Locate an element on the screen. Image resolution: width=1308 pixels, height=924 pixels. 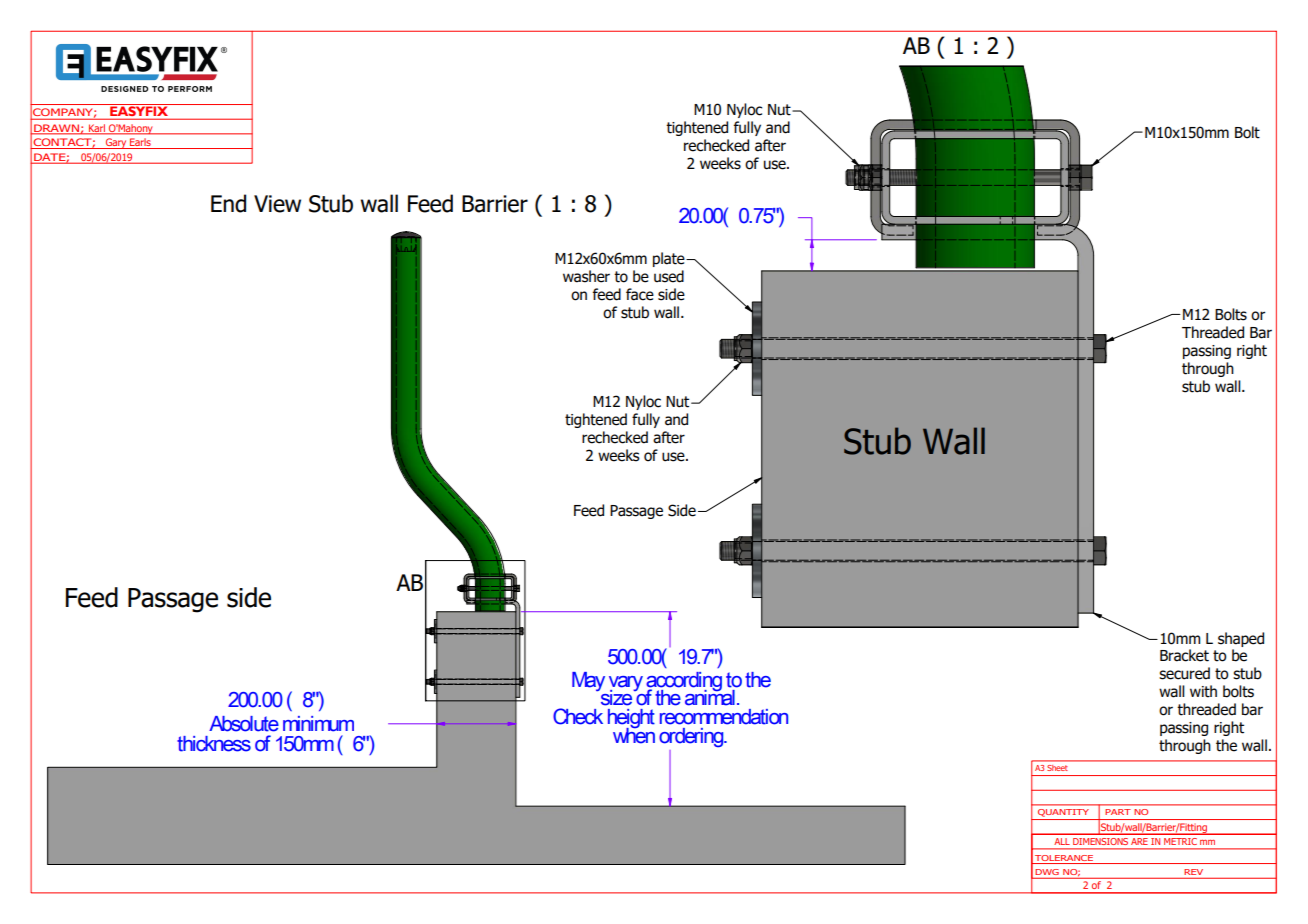
recommendation is located at coordinates (724, 717).
